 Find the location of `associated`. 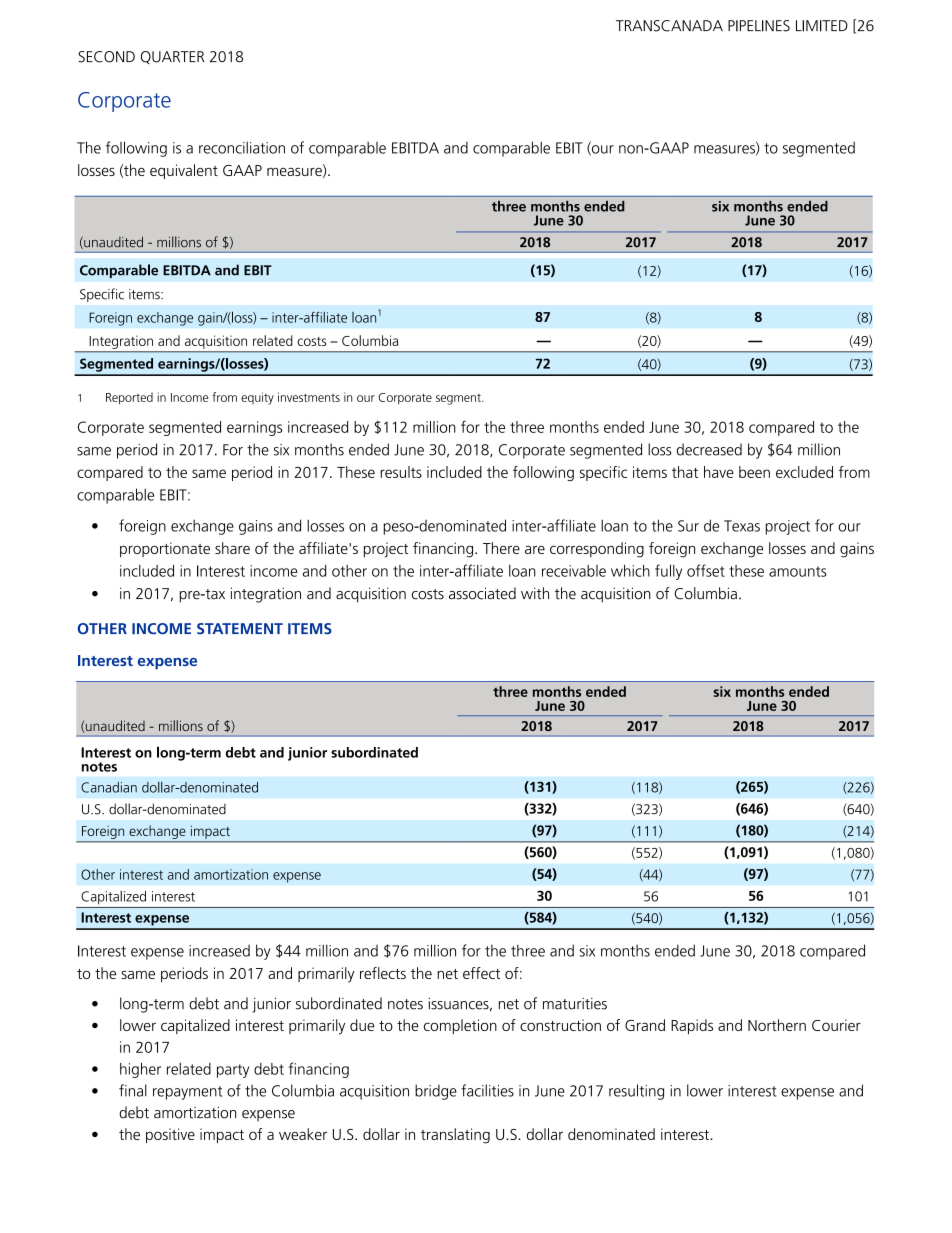

associated is located at coordinates (482, 593).
